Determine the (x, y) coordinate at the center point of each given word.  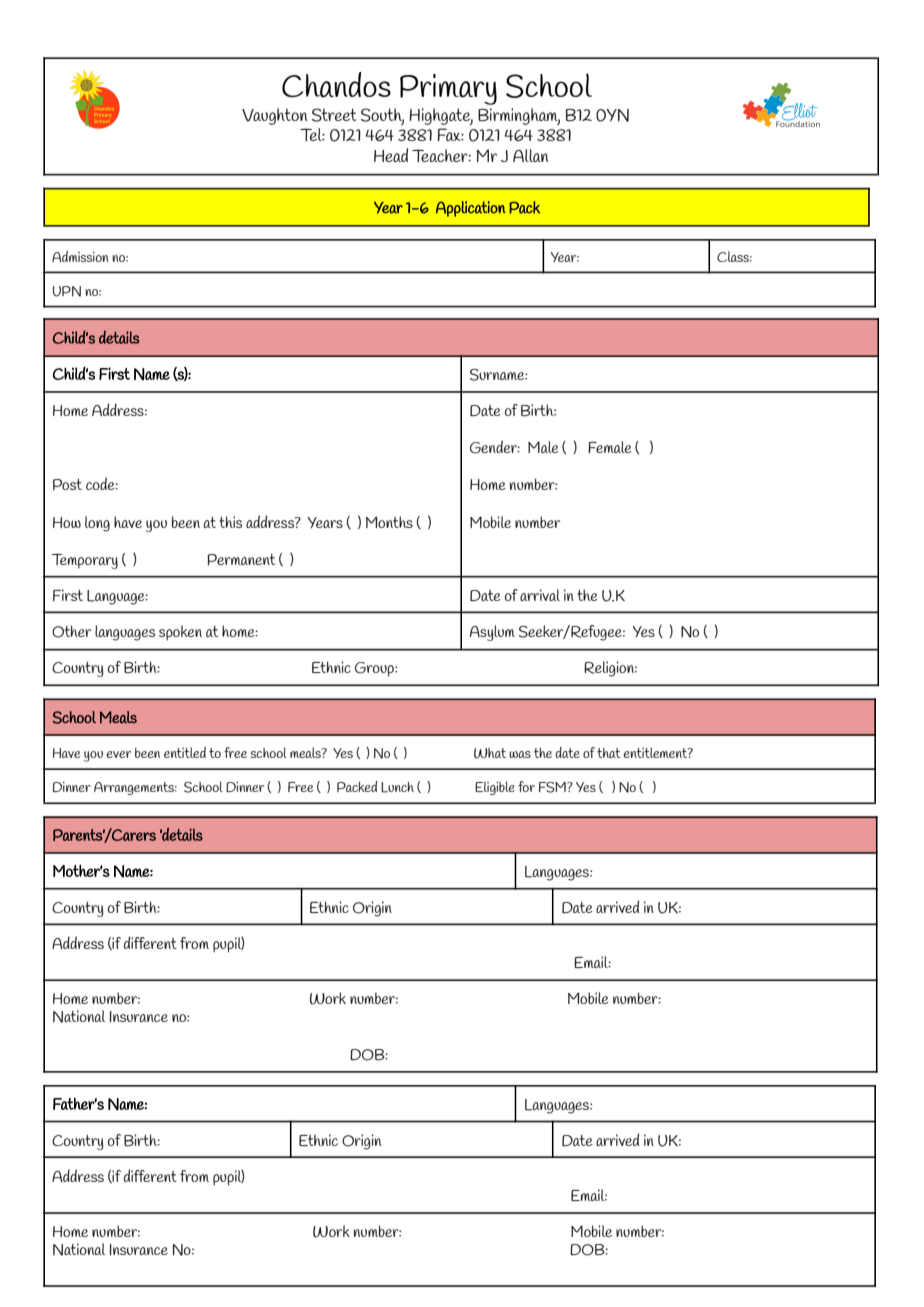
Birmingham (519, 117)
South (382, 116)
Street (334, 115)
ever (118, 754)
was (520, 754)
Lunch (397, 787)
